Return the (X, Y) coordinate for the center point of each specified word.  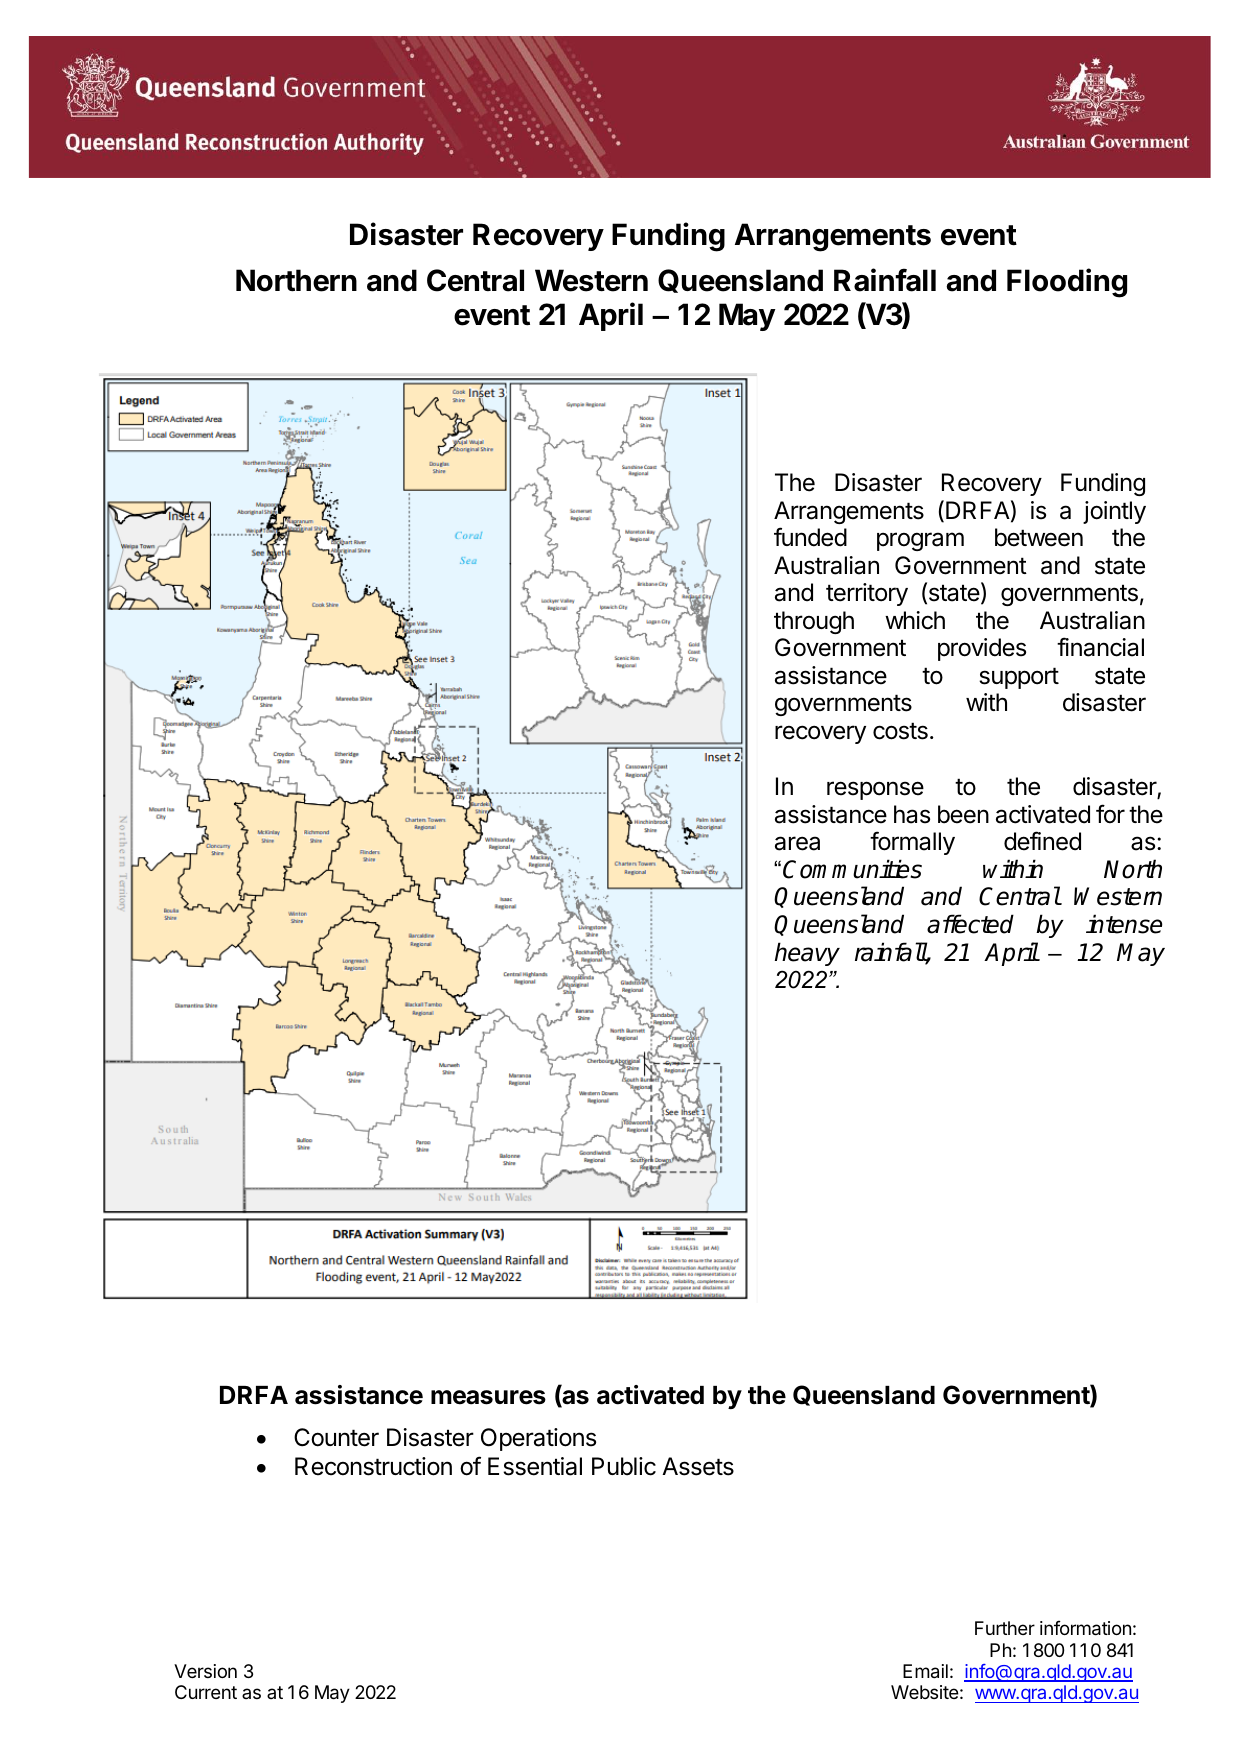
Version (205, 1671)
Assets (698, 1466)
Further (1005, 1628)
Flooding (1067, 283)
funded (810, 537)
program (920, 541)
